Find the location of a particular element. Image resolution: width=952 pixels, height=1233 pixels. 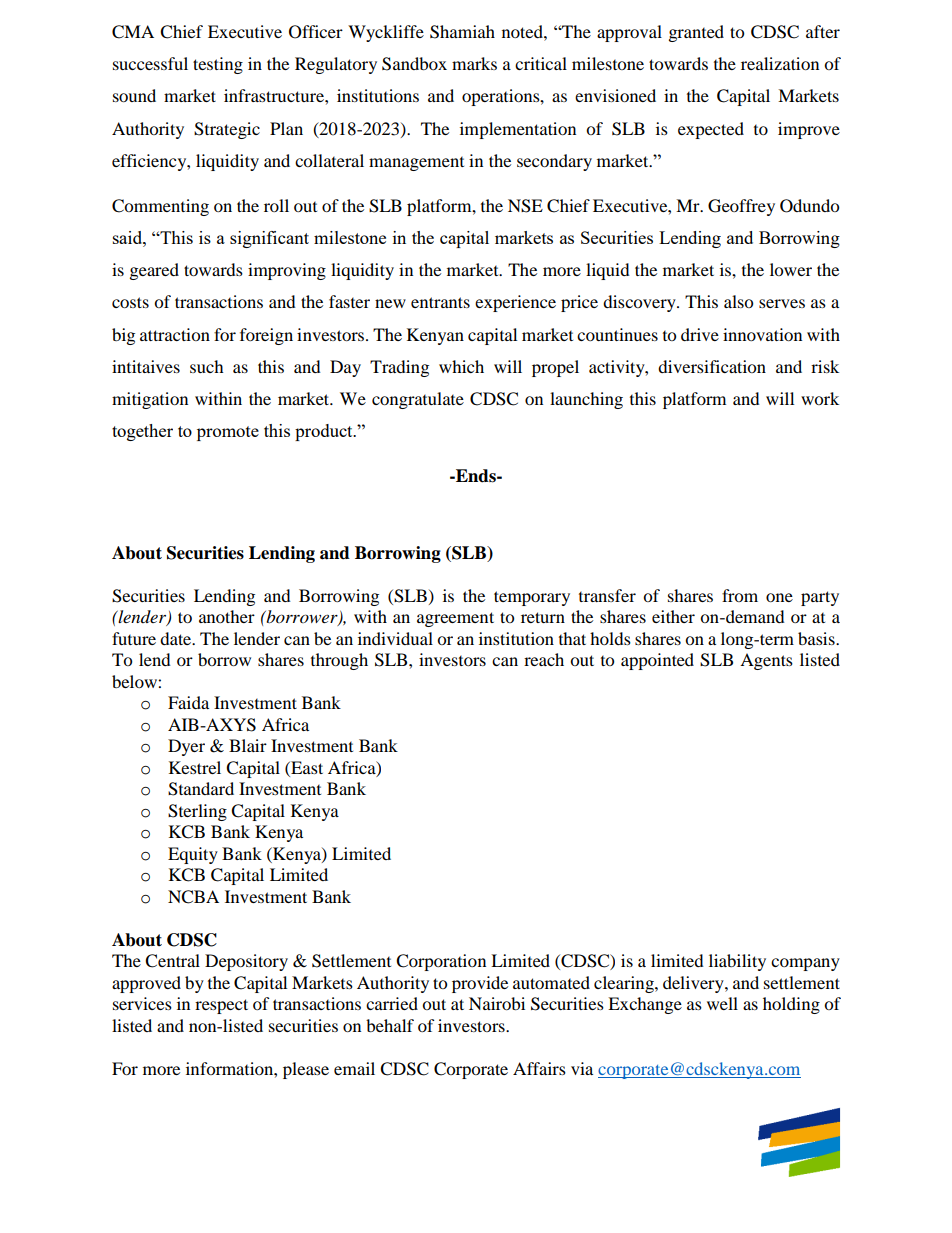

respect is located at coordinates (221, 1006).
